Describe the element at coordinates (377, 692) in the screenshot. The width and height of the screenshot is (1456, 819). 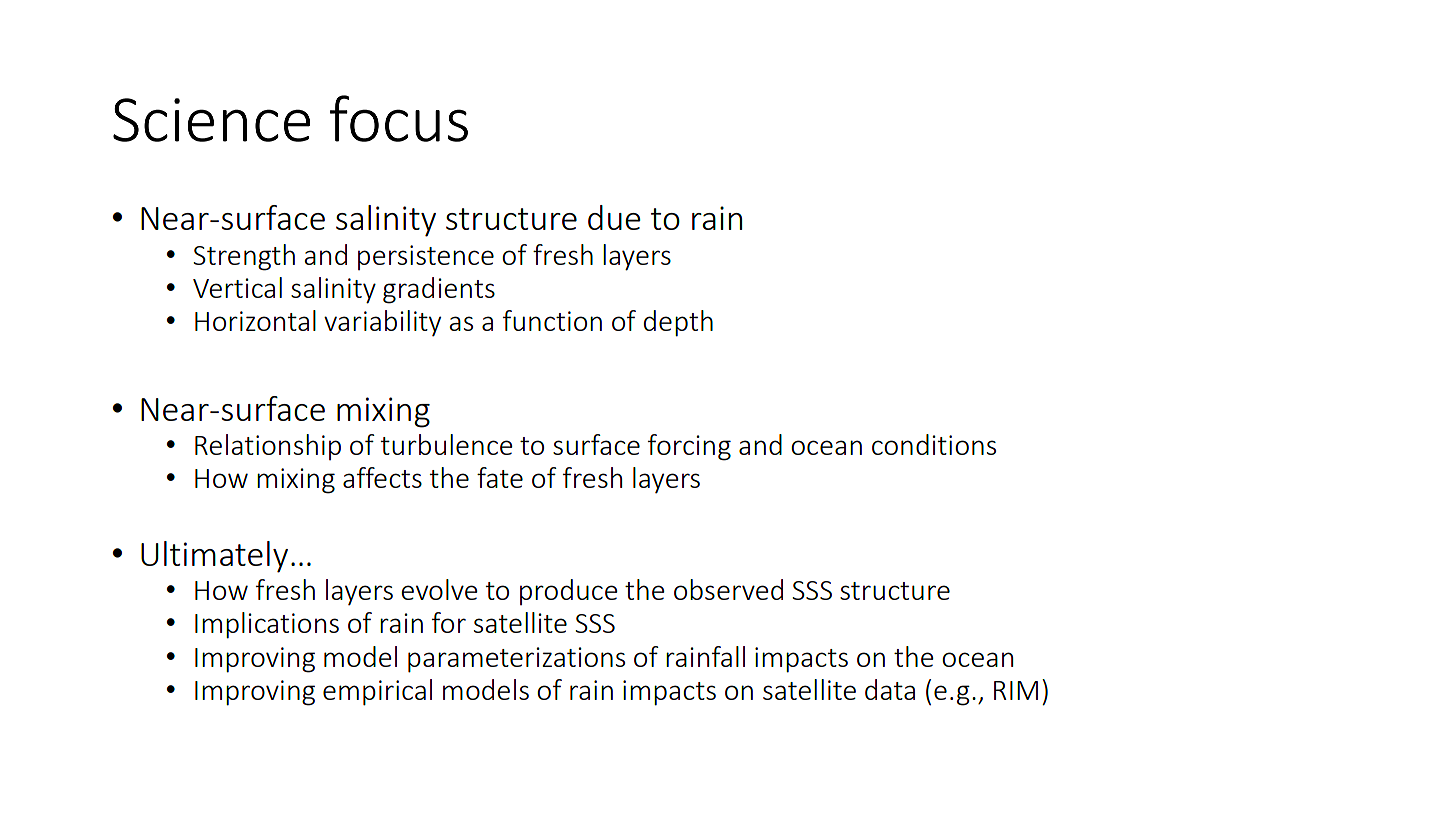
I see `empirical` at that location.
